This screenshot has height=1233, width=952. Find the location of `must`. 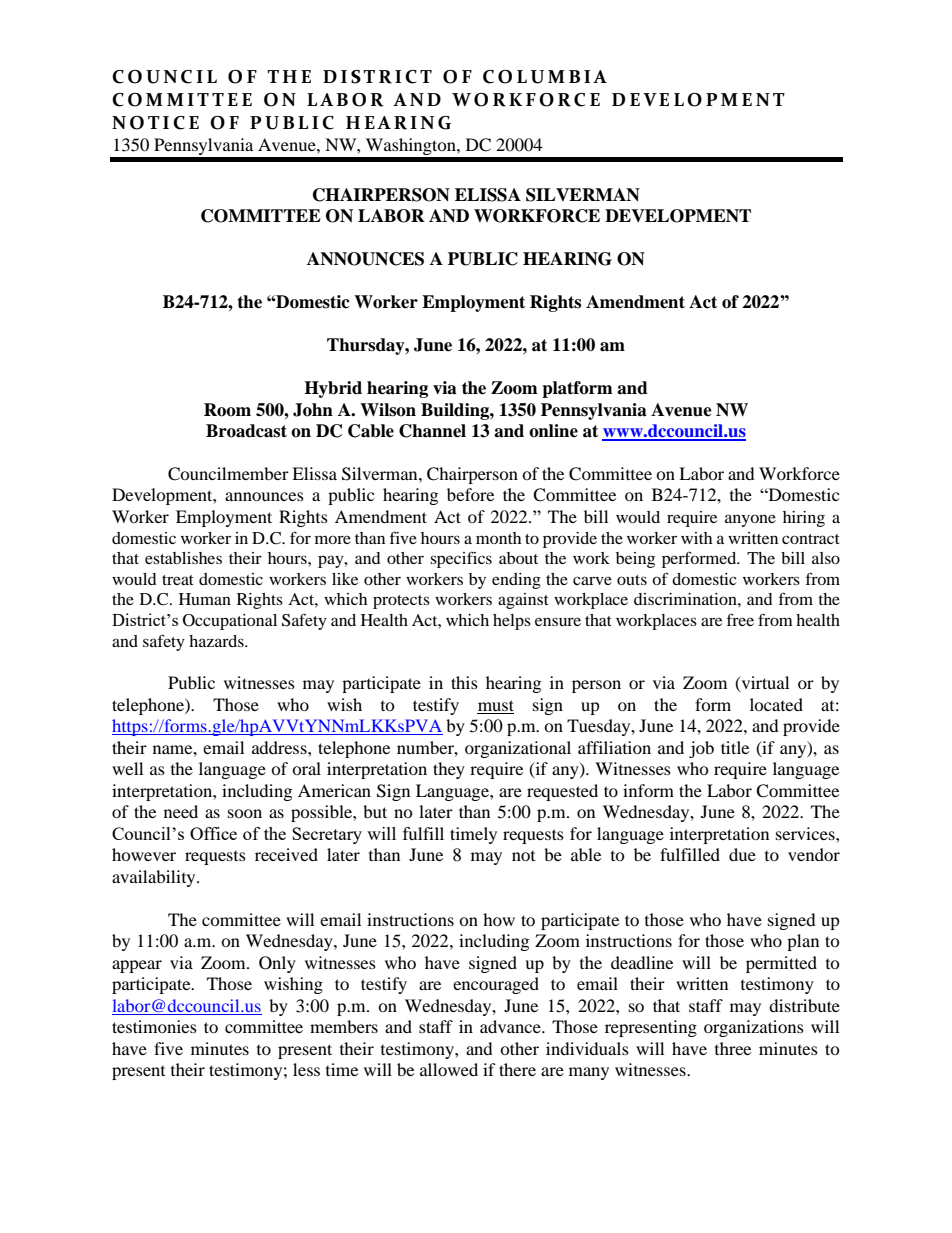

must is located at coordinates (495, 707).
